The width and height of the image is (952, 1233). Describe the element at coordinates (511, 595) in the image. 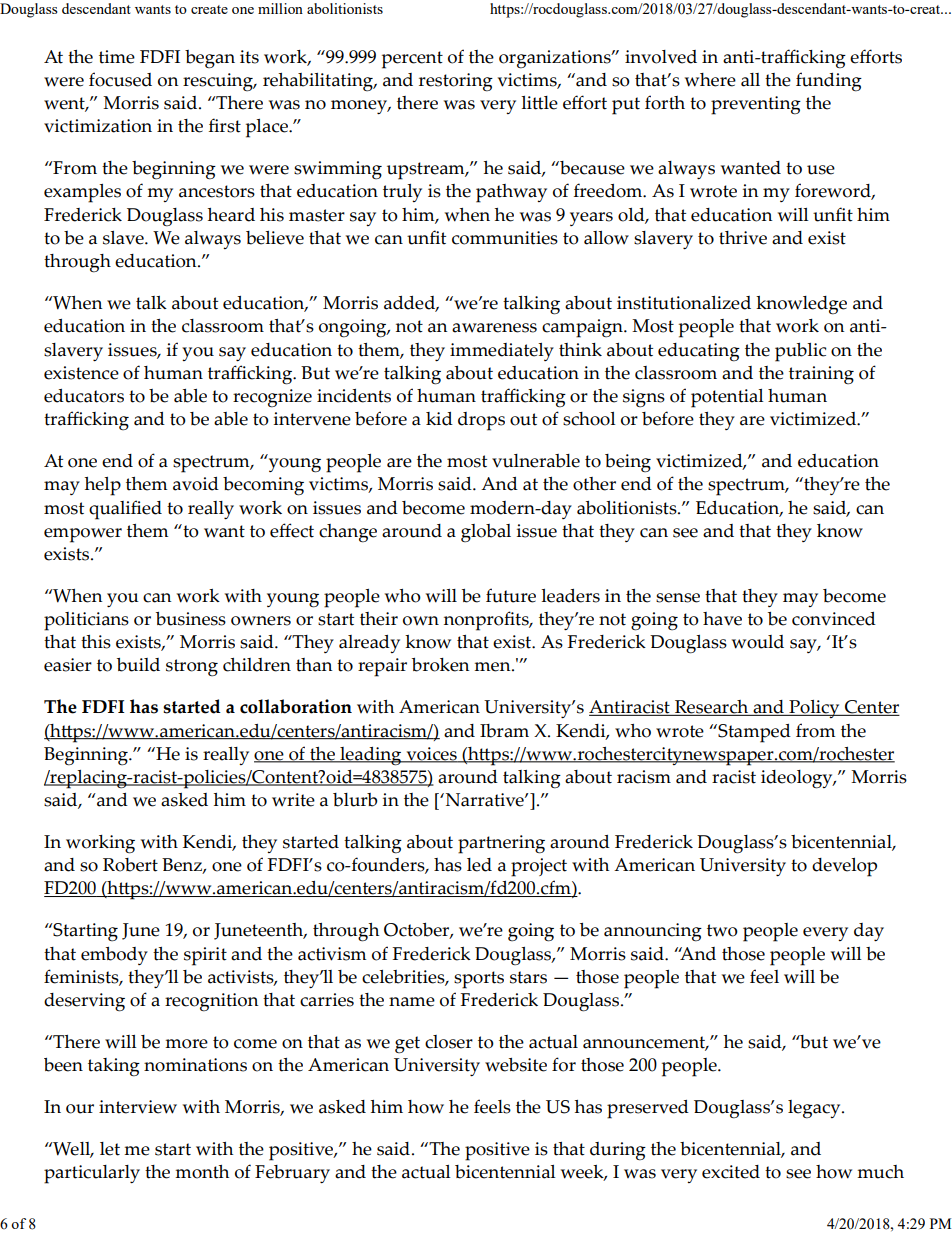

I see `future` at that location.
